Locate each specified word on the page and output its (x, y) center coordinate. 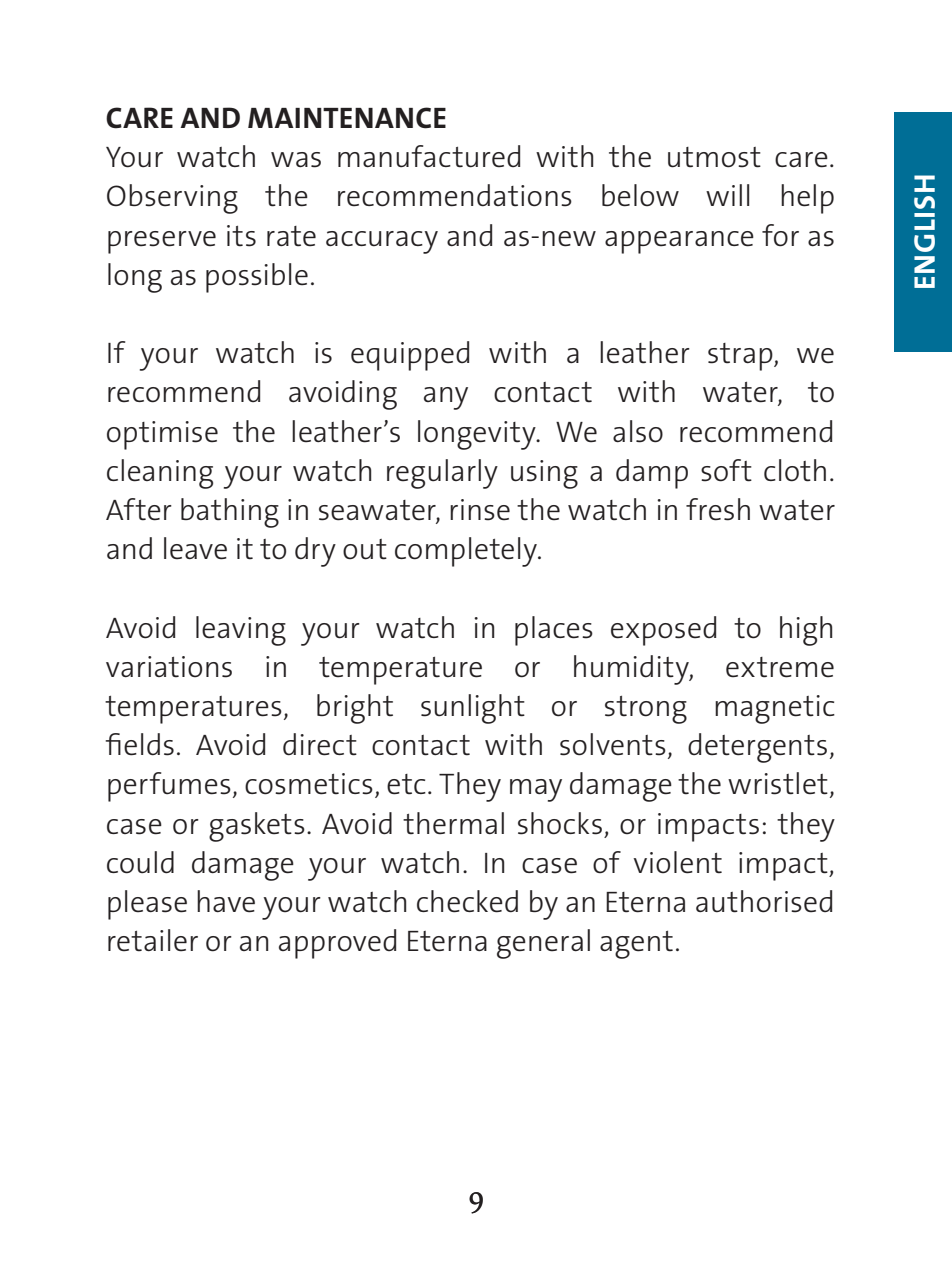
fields (140, 744)
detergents (757, 748)
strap (741, 357)
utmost (714, 157)
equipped (410, 356)
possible (257, 278)
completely (467, 552)
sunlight (473, 709)
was (296, 160)
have (226, 901)
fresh (718, 509)
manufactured (429, 156)
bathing (230, 513)
